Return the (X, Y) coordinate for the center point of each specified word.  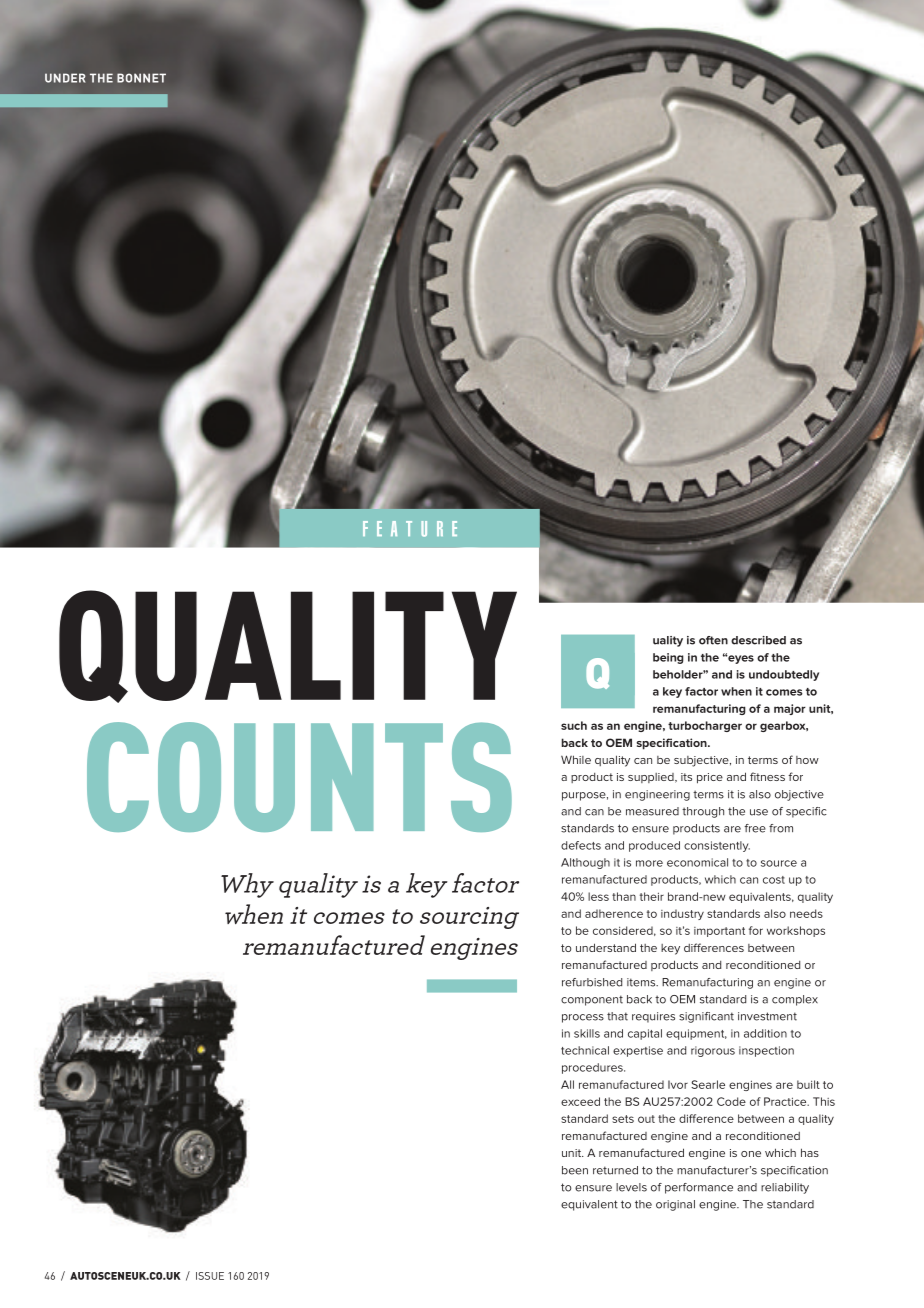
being (668, 658)
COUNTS (299, 777)
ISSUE (210, 1276)
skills (587, 1033)
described (758, 640)
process (583, 1018)
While (576, 759)
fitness (767, 776)
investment (767, 1016)
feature (410, 529)
